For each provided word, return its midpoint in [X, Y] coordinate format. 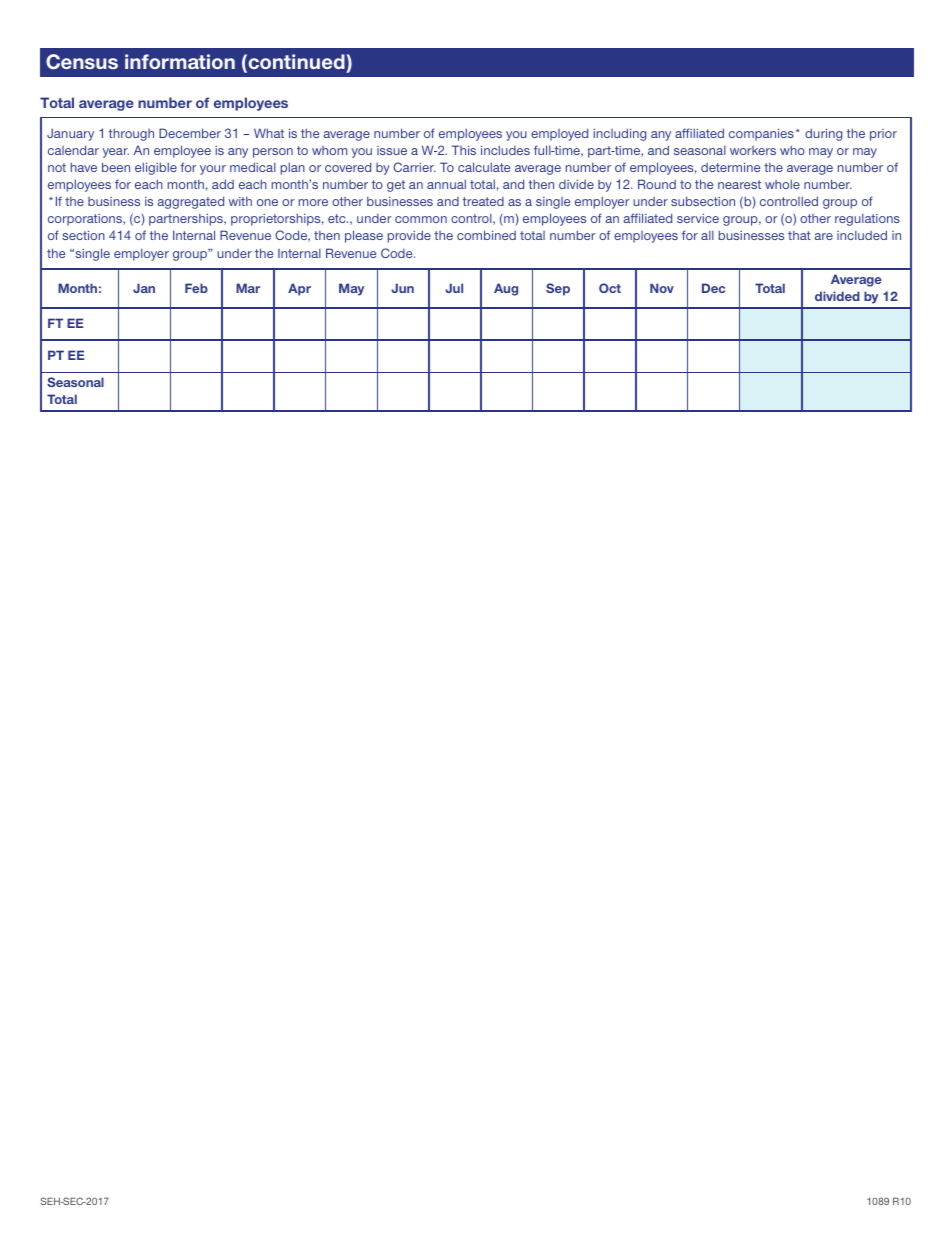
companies [761, 134]
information [180, 61]
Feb [196, 288]
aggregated [191, 202]
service [698, 218]
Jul [454, 288]
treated [483, 201]
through [131, 134]
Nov [662, 288]
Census [82, 62]
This [464, 150]
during [823, 134]
